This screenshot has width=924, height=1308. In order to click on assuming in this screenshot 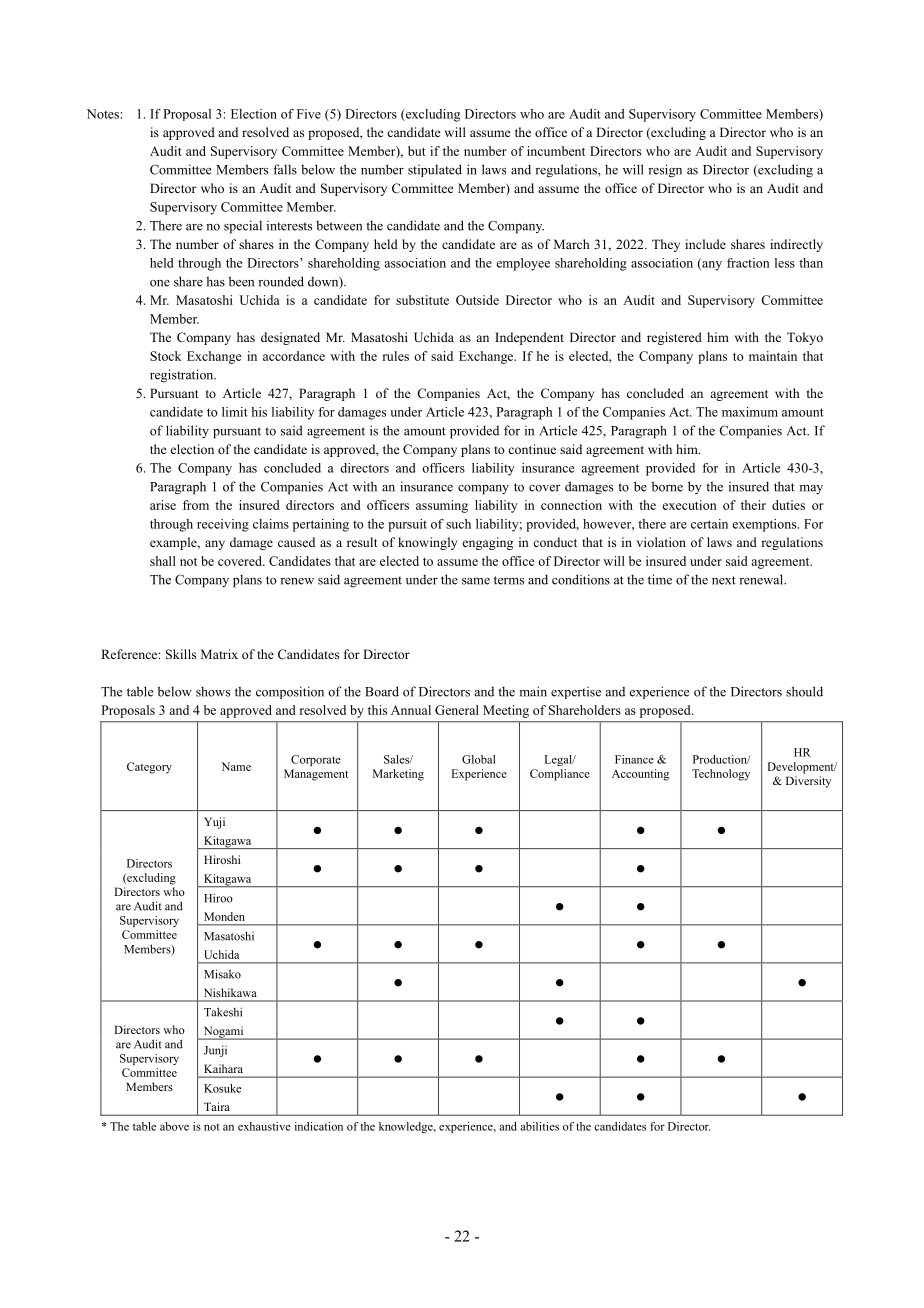, I will do `click(442, 506)`.
